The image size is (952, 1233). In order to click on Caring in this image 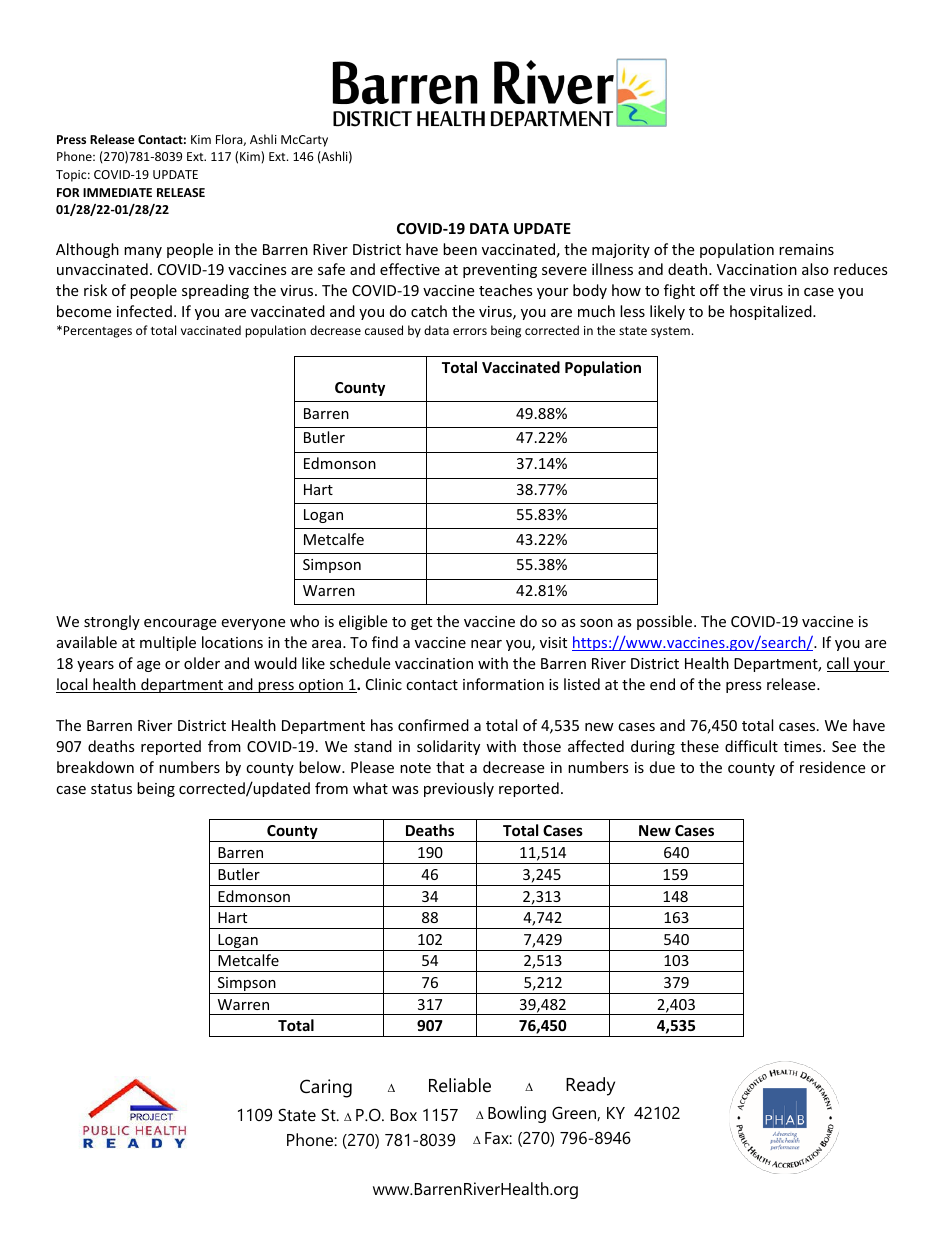, I will do `click(326, 1088)`.
